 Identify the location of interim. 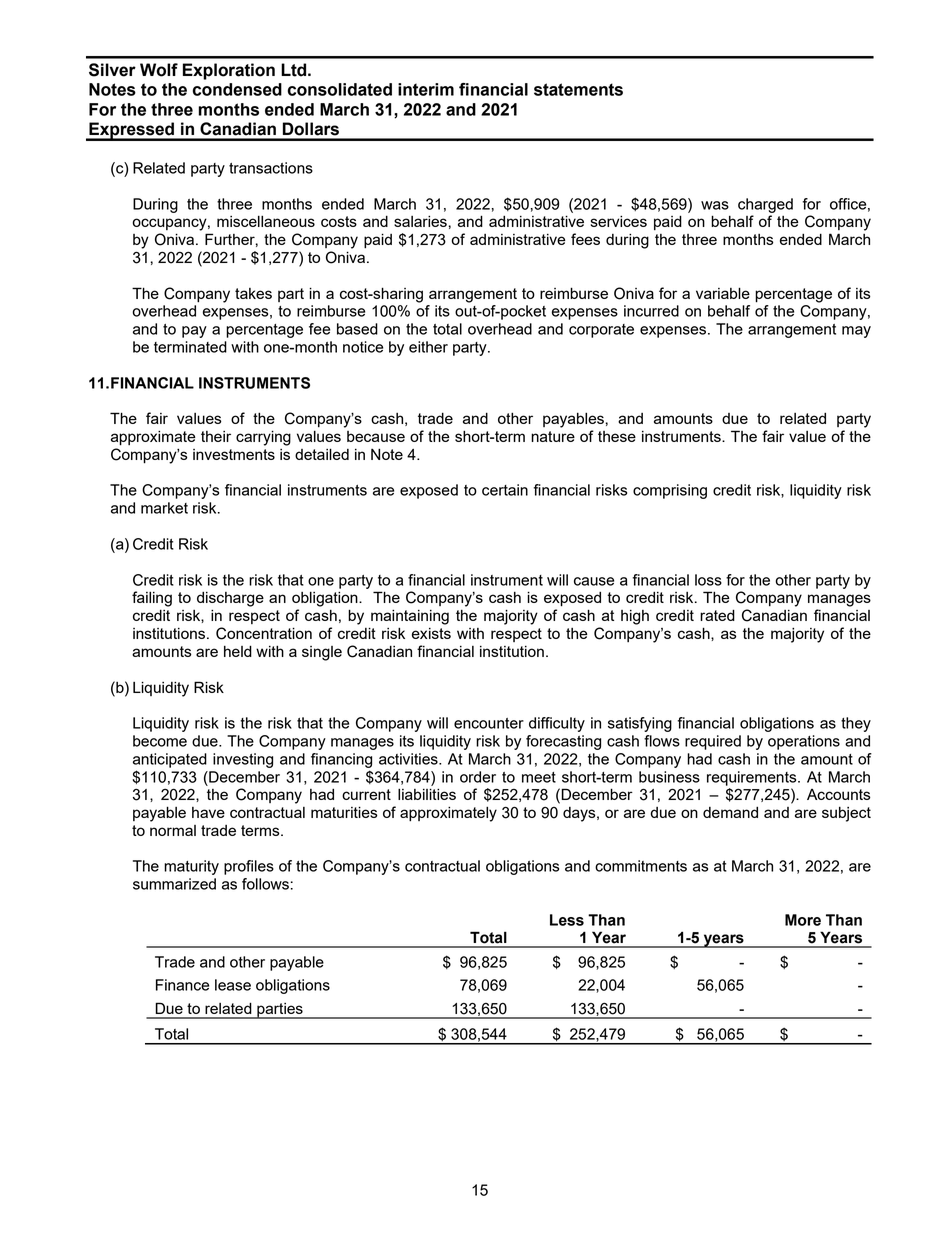
(426, 89).
